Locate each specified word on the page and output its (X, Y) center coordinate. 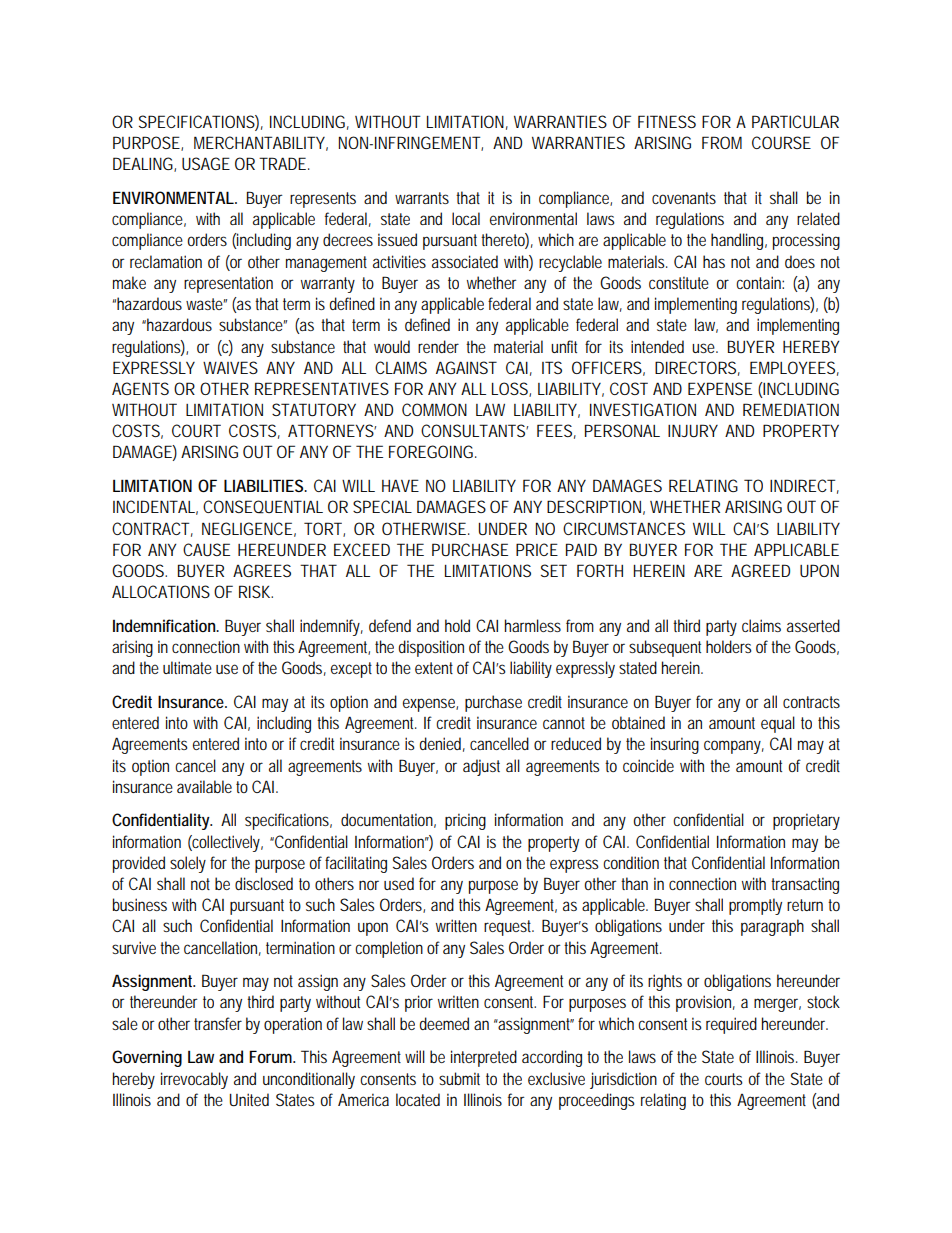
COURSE (781, 142)
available (204, 786)
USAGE (206, 163)
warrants (422, 198)
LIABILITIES (265, 485)
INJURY (693, 430)
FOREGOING (432, 451)
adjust (481, 767)
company (734, 747)
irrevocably (194, 1080)
